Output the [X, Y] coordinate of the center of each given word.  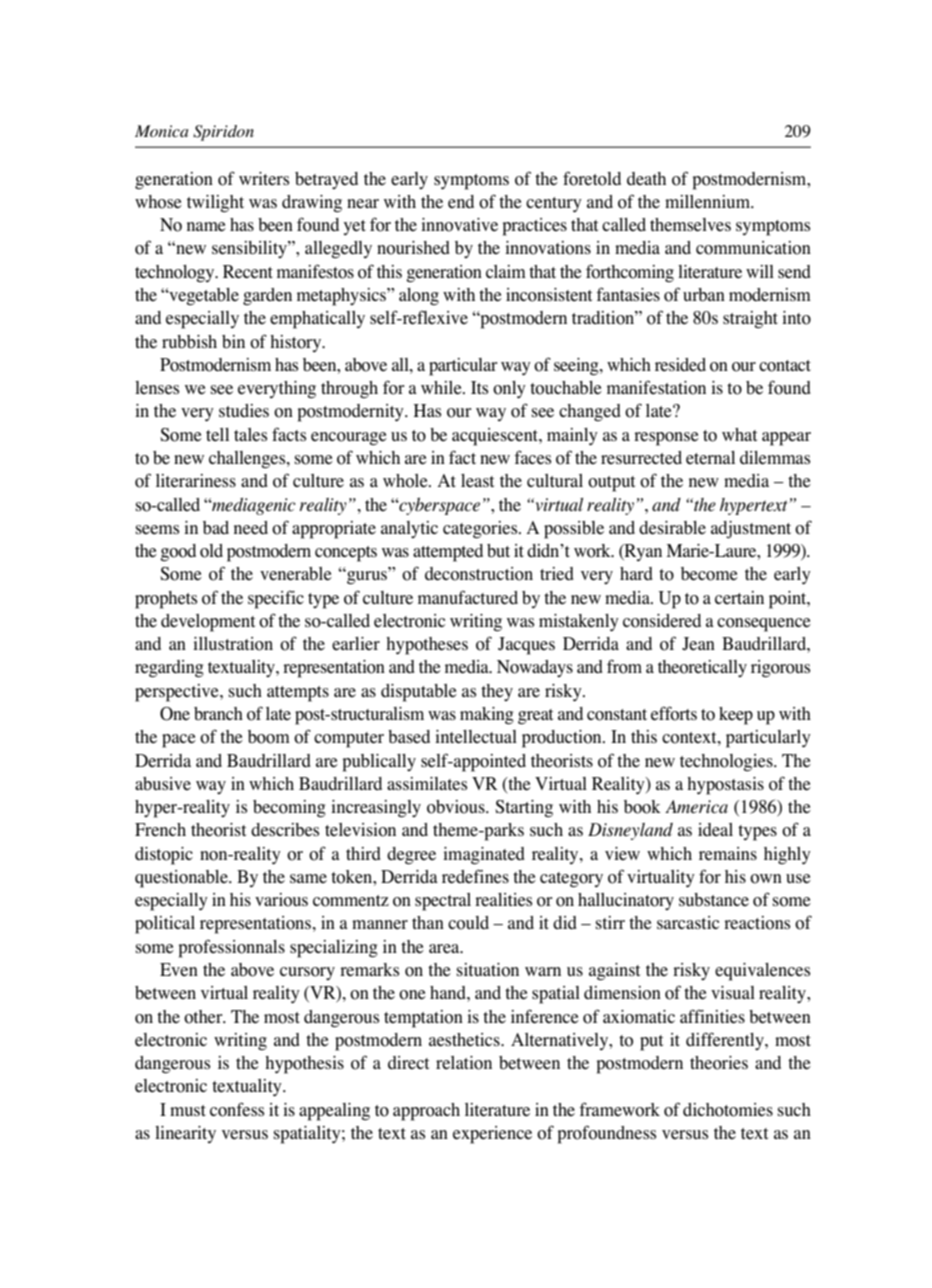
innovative [459, 225]
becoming [289, 809]
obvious [457, 807]
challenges [248, 459]
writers [264, 178]
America [696, 806]
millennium [709, 202]
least [477, 481]
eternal [710, 458]
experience [492, 1135]
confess [237, 1109]
